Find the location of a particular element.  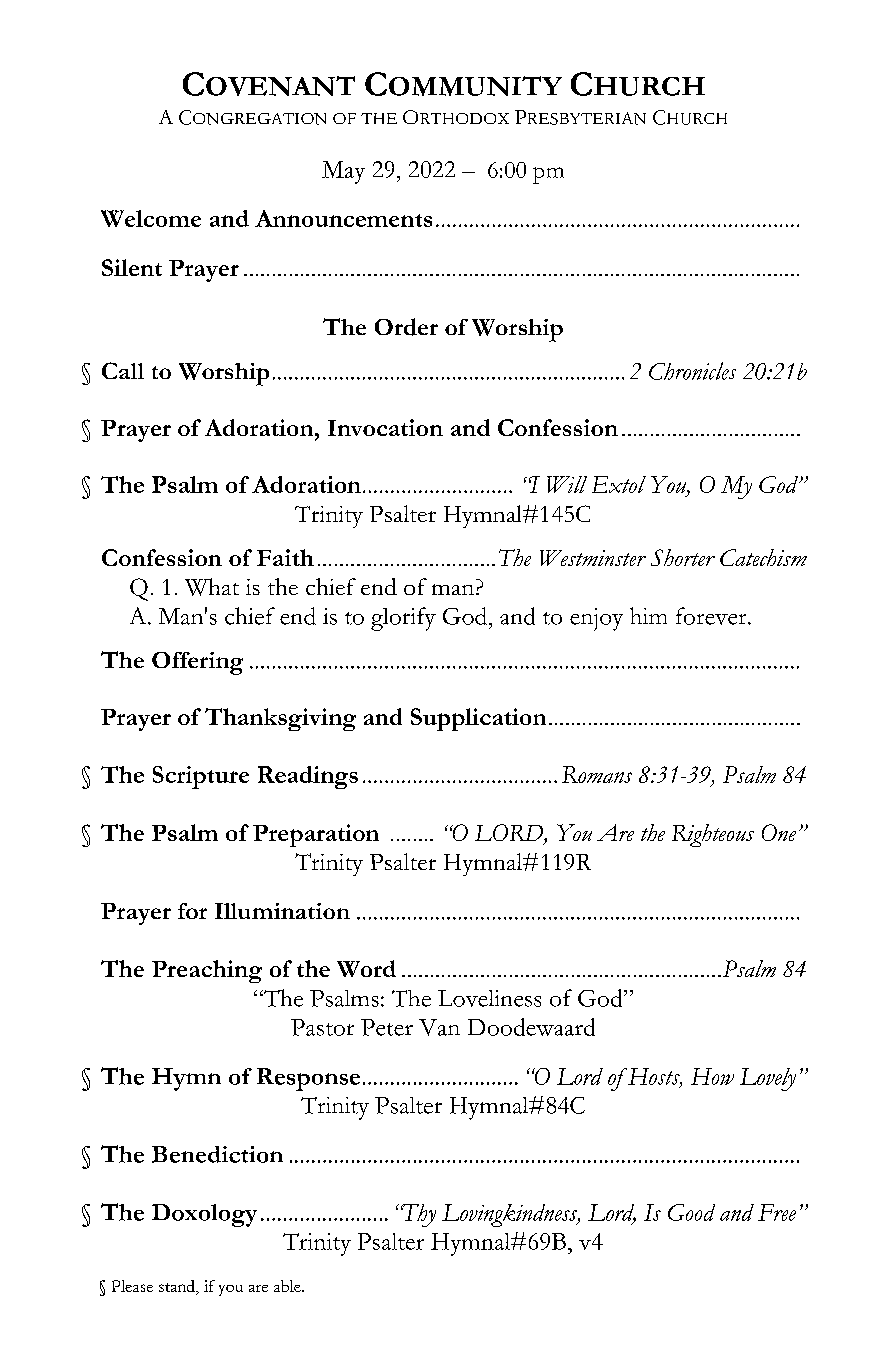

stand is located at coordinates (178, 1287).
